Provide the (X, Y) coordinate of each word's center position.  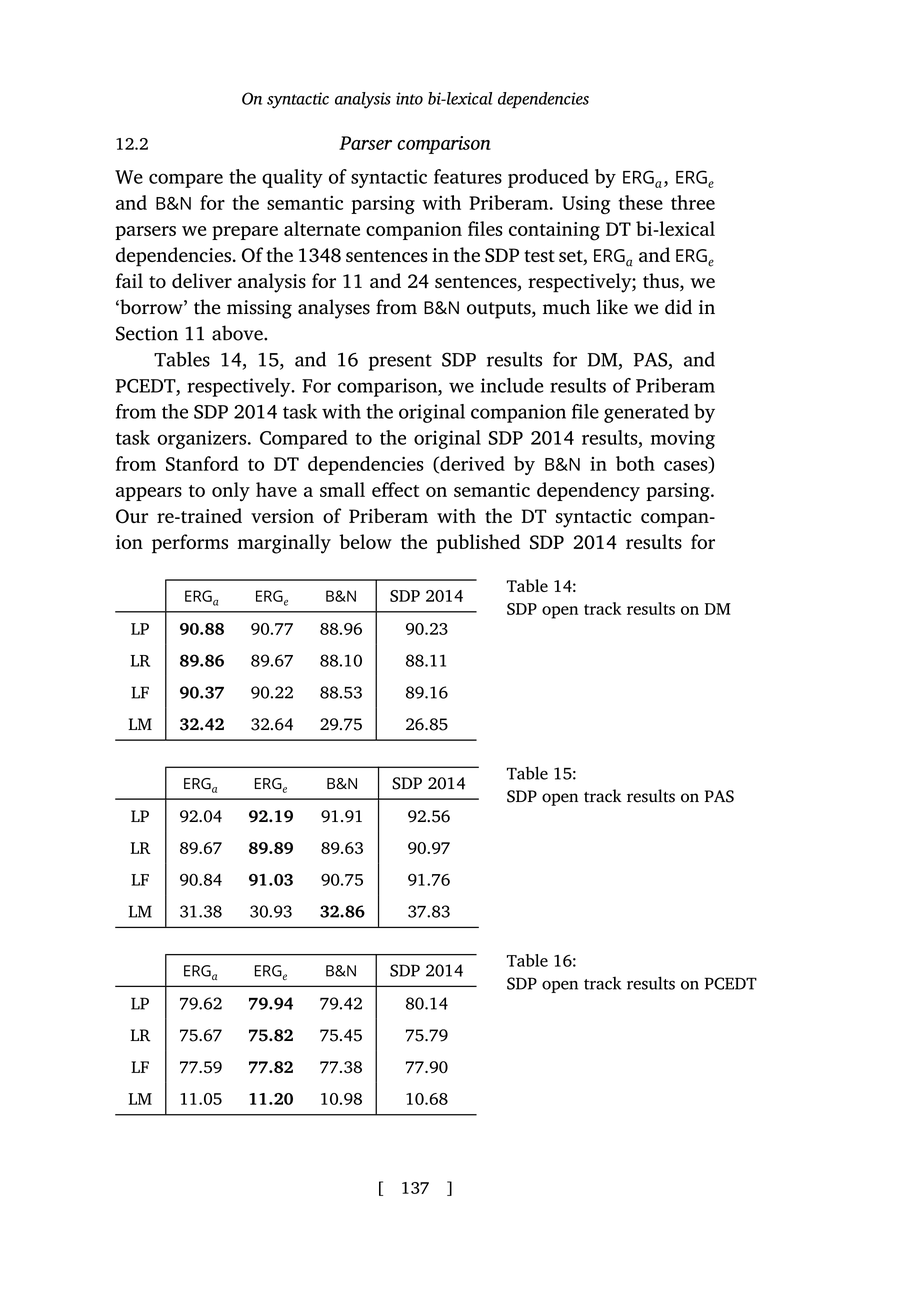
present (400, 362)
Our (132, 516)
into (409, 98)
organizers (203, 439)
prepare (245, 233)
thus (662, 282)
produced (548, 178)
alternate (322, 228)
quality (292, 178)
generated (646, 413)
